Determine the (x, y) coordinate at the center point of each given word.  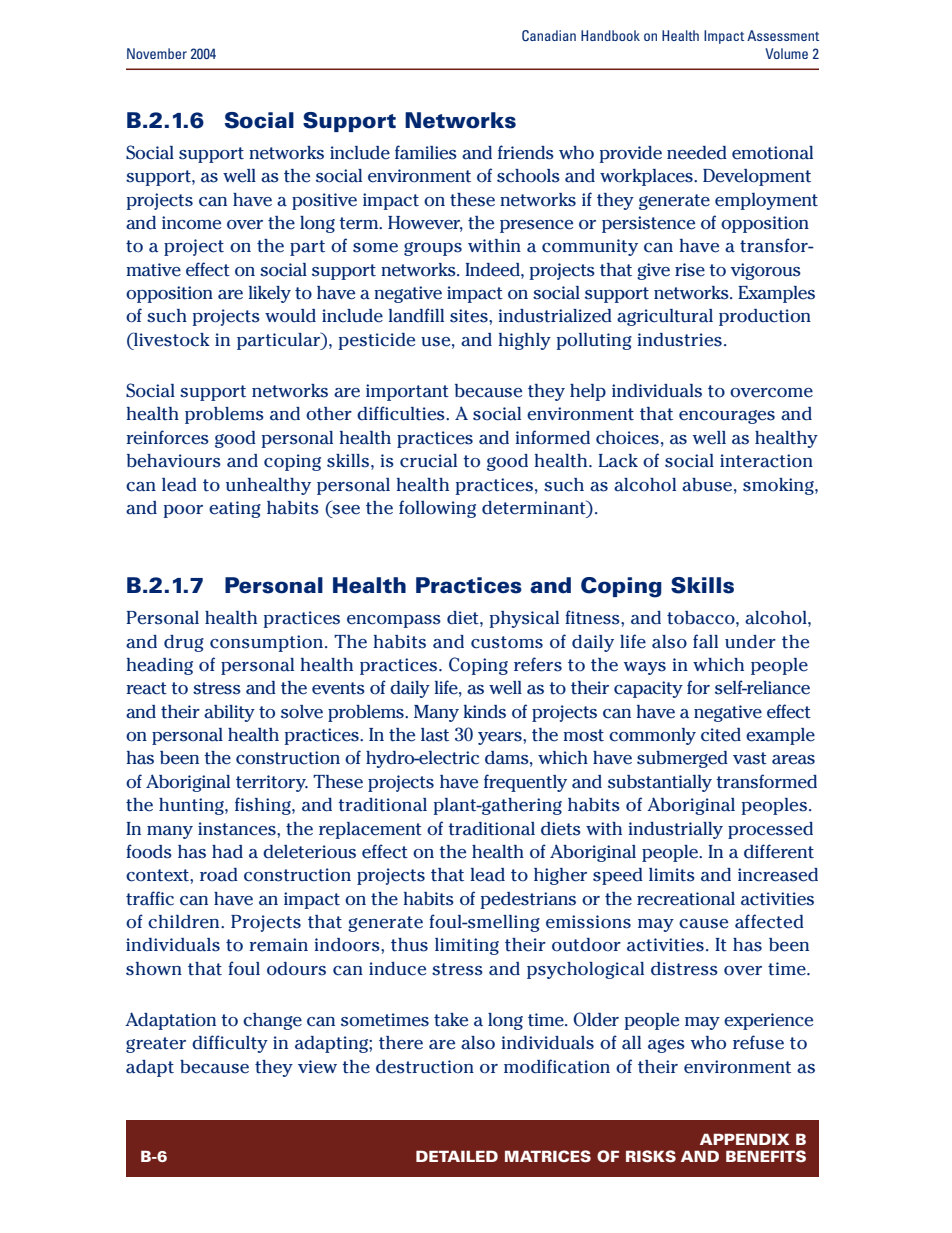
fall (705, 641)
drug (184, 643)
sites (470, 316)
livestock (171, 339)
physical (524, 619)
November (157, 53)
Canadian (549, 35)
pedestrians (528, 900)
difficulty (230, 1044)
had (227, 852)
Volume (786, 53)
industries (680, 340)
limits (672, 875)
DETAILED (457, 1156)
